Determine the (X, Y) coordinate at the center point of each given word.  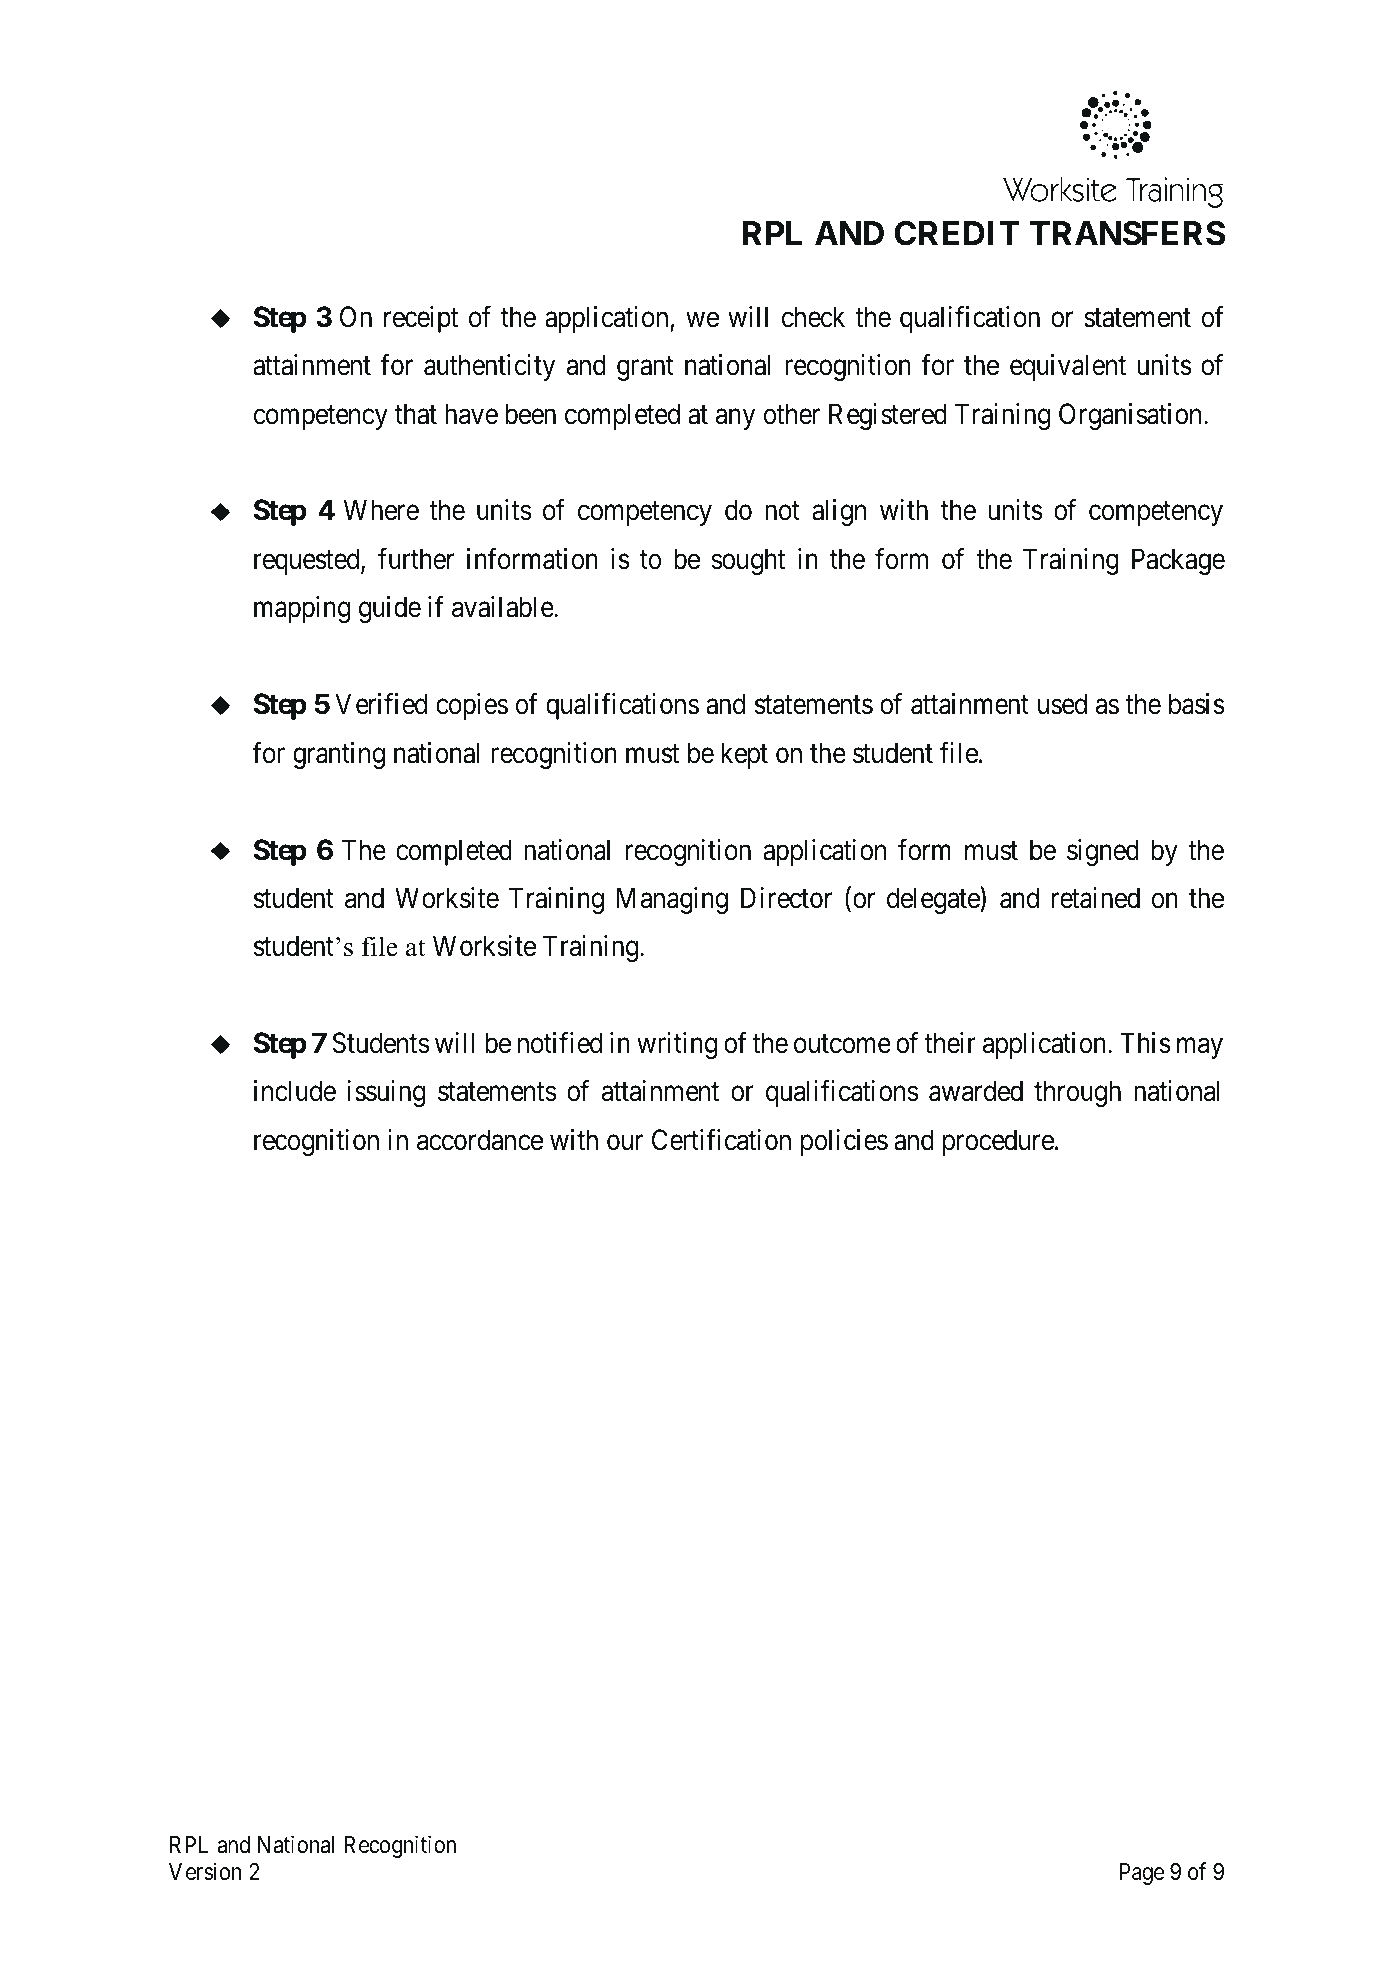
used (1062, 704)
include (295, 1091)
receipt (421, 319)
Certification (721, 1140)
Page (1142, 1874)
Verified (381, 704)
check (813, 317)
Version (205, 1871)
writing (677, 1045)
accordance (480, 1140)
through (1077, 1093)
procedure (998, 1142)
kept (744, 755)
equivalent (1068, 367)
